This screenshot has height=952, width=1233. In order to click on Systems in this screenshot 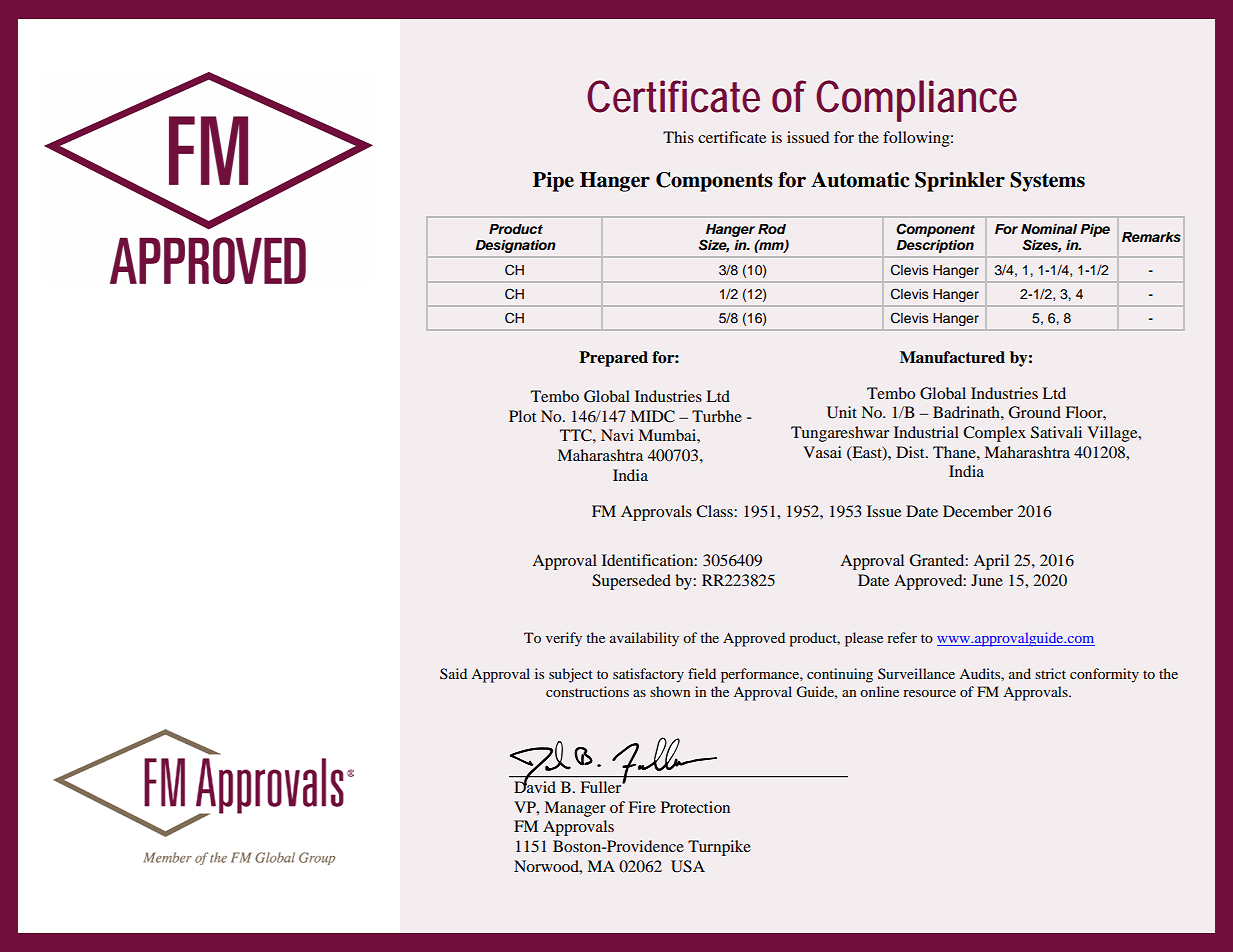, I will do `click(1047, 182)`.
